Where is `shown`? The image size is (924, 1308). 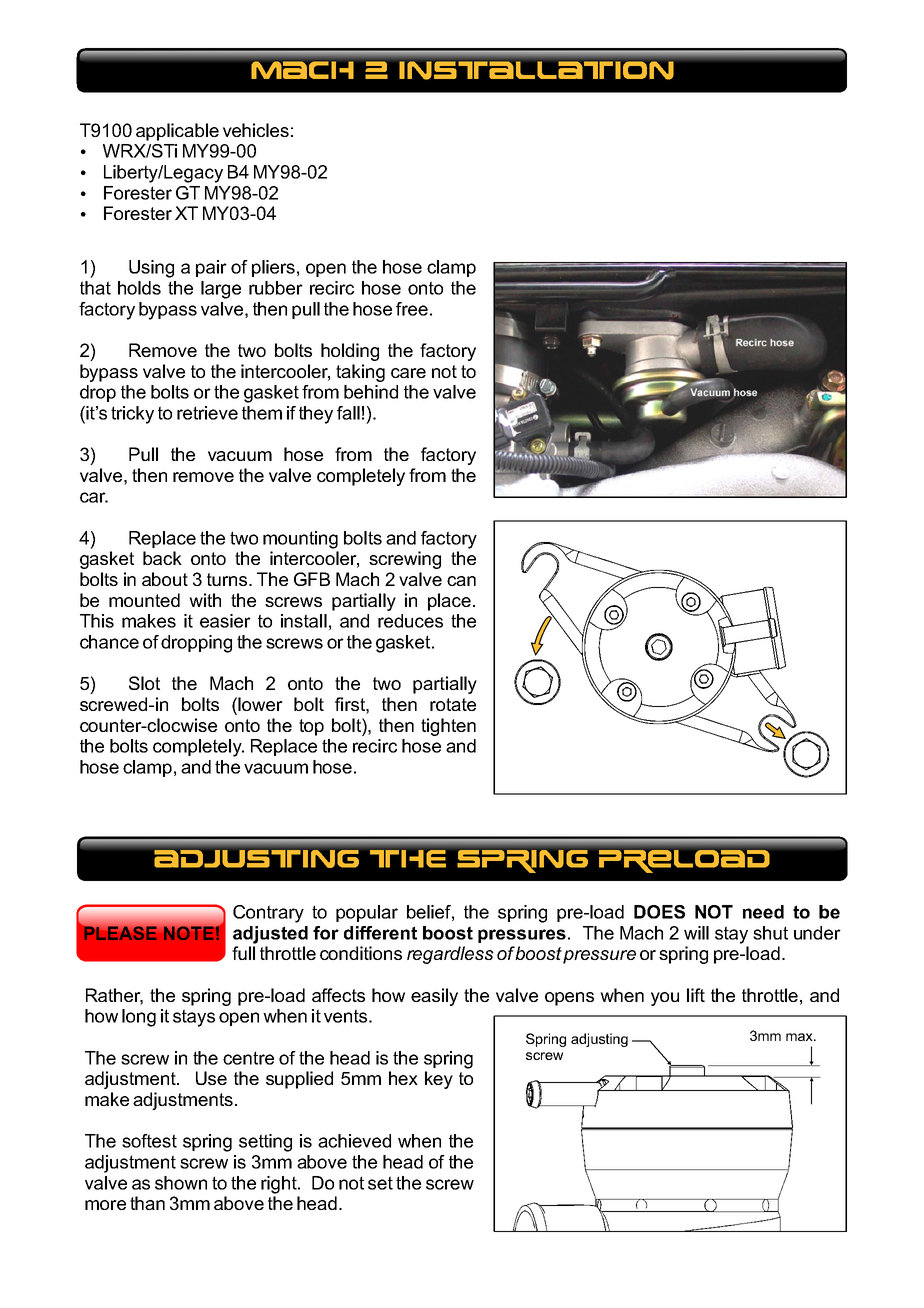
shown is located at coordinates (181, 1183).
